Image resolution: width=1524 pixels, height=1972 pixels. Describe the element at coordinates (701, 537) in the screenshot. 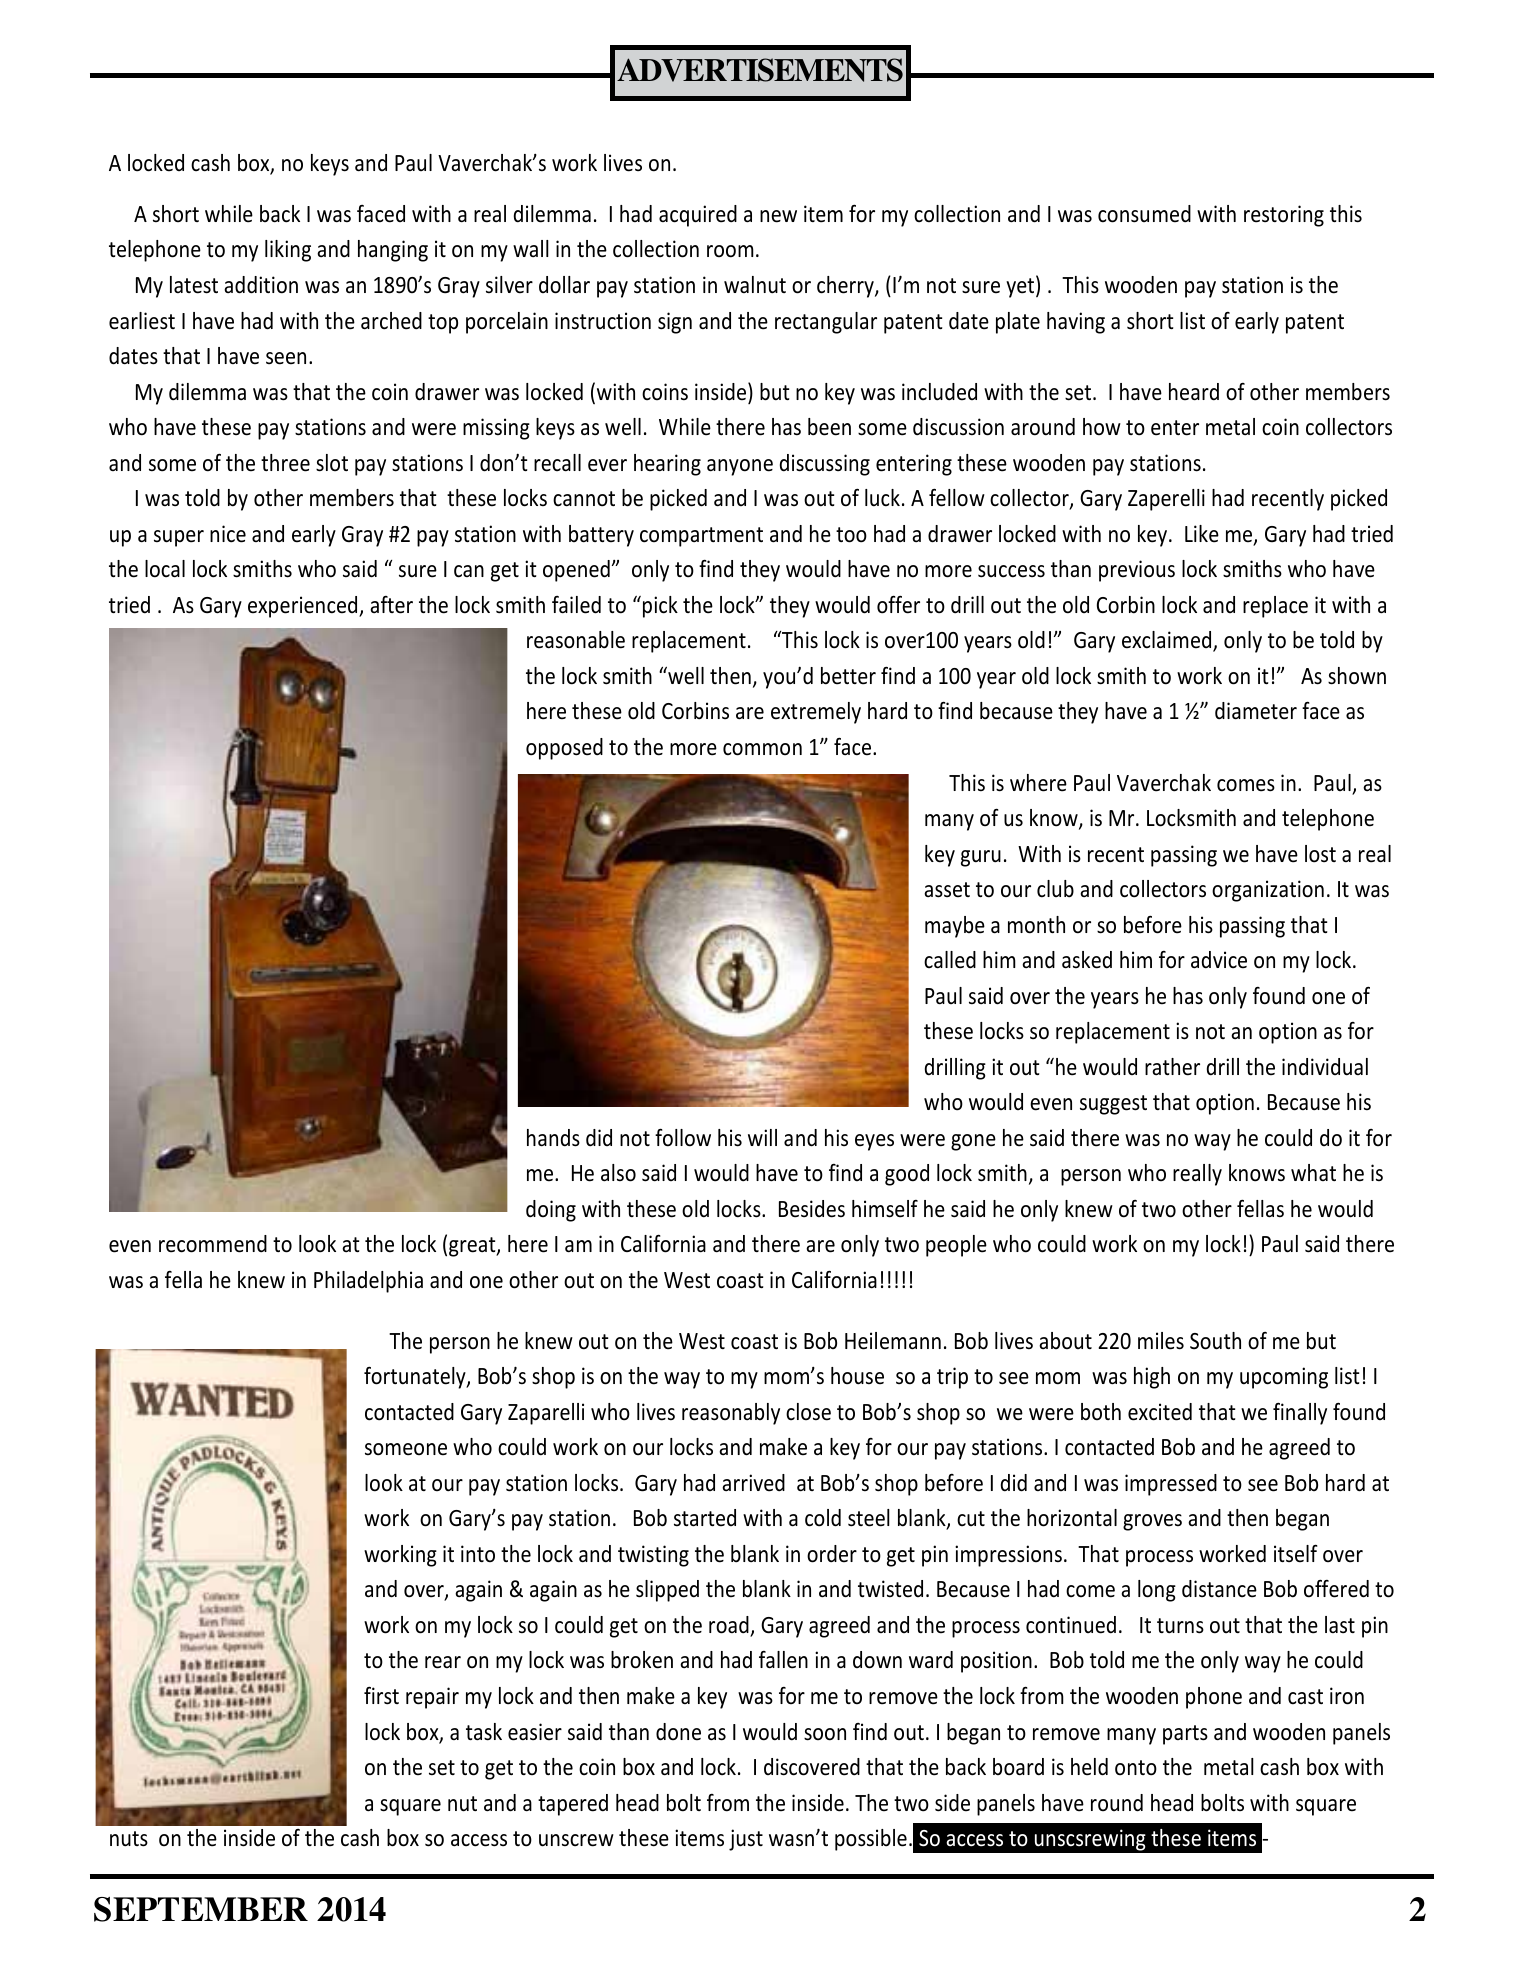

I see `compartment` at that location.
